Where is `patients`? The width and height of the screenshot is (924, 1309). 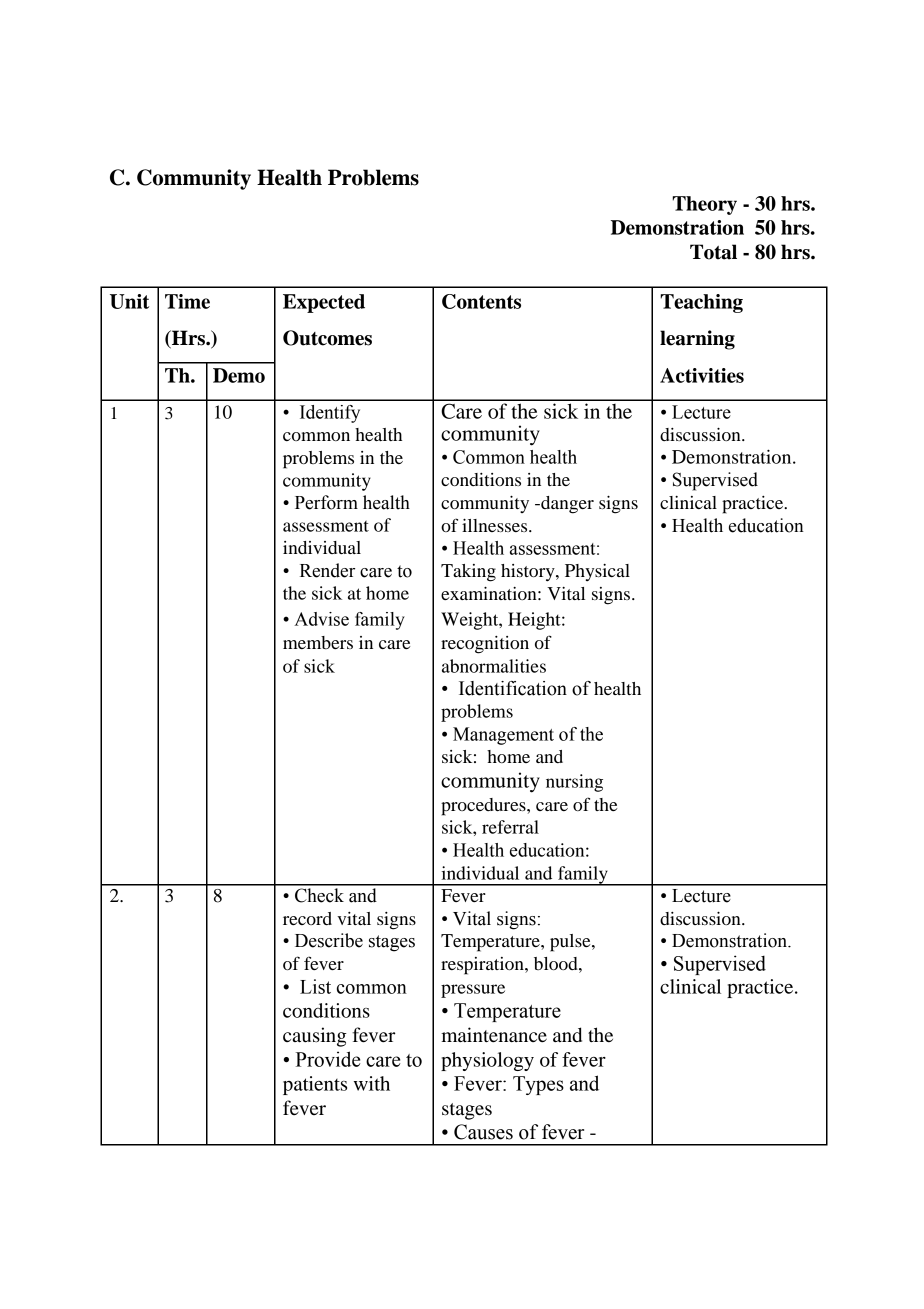
patients is located at coordinates (315, 1085).
